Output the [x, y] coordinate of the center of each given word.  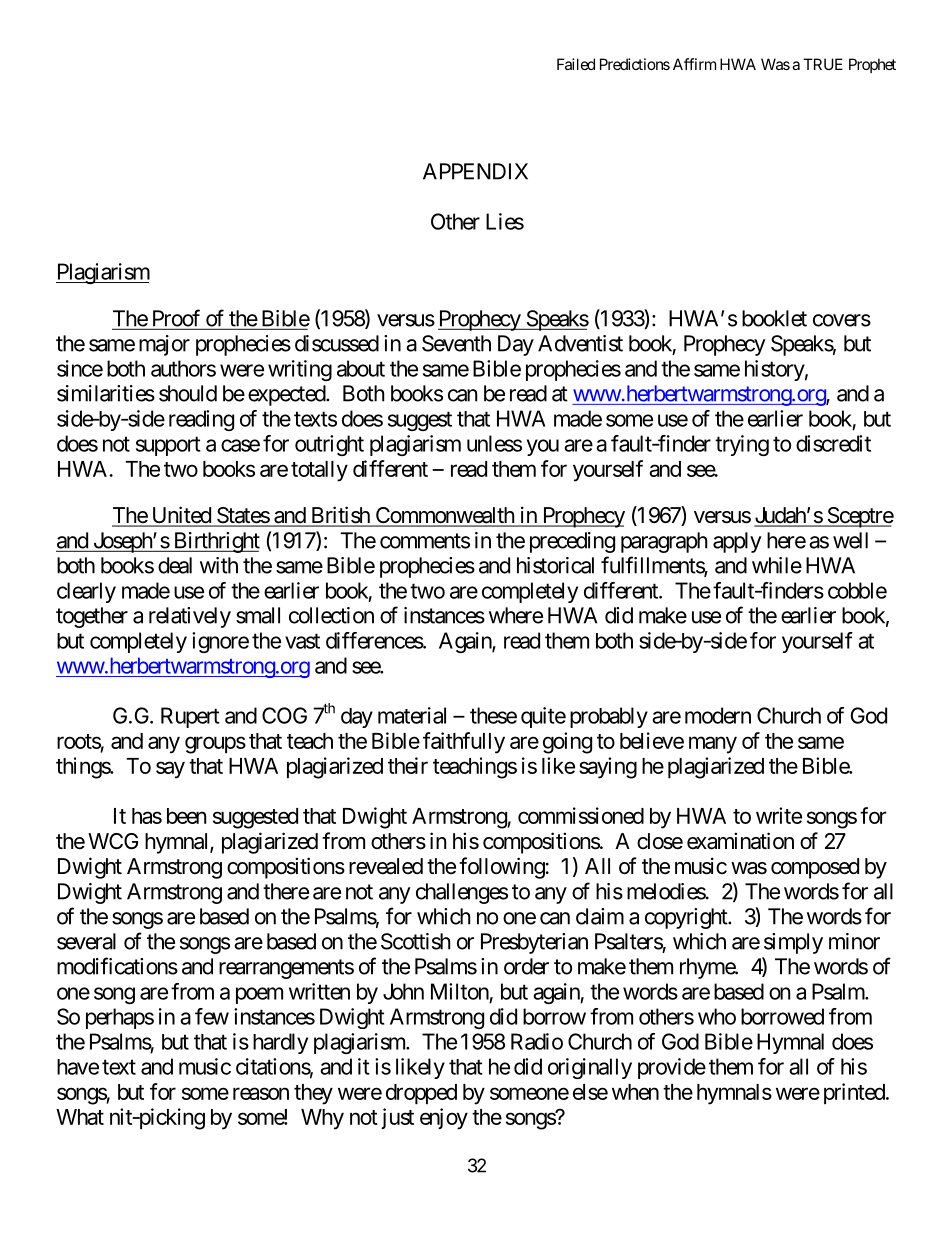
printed [854, 1094]
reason [261, 1093]
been [186, 816]
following [502, 868]
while [777, 565]
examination [740, 841]
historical [555, 565]
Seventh [456, 343]
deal [175, 565]
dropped [421, 1094]
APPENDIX [475, 171]
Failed [576, 64]
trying [742, 445]
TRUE [823, 64]
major [164, 345]
